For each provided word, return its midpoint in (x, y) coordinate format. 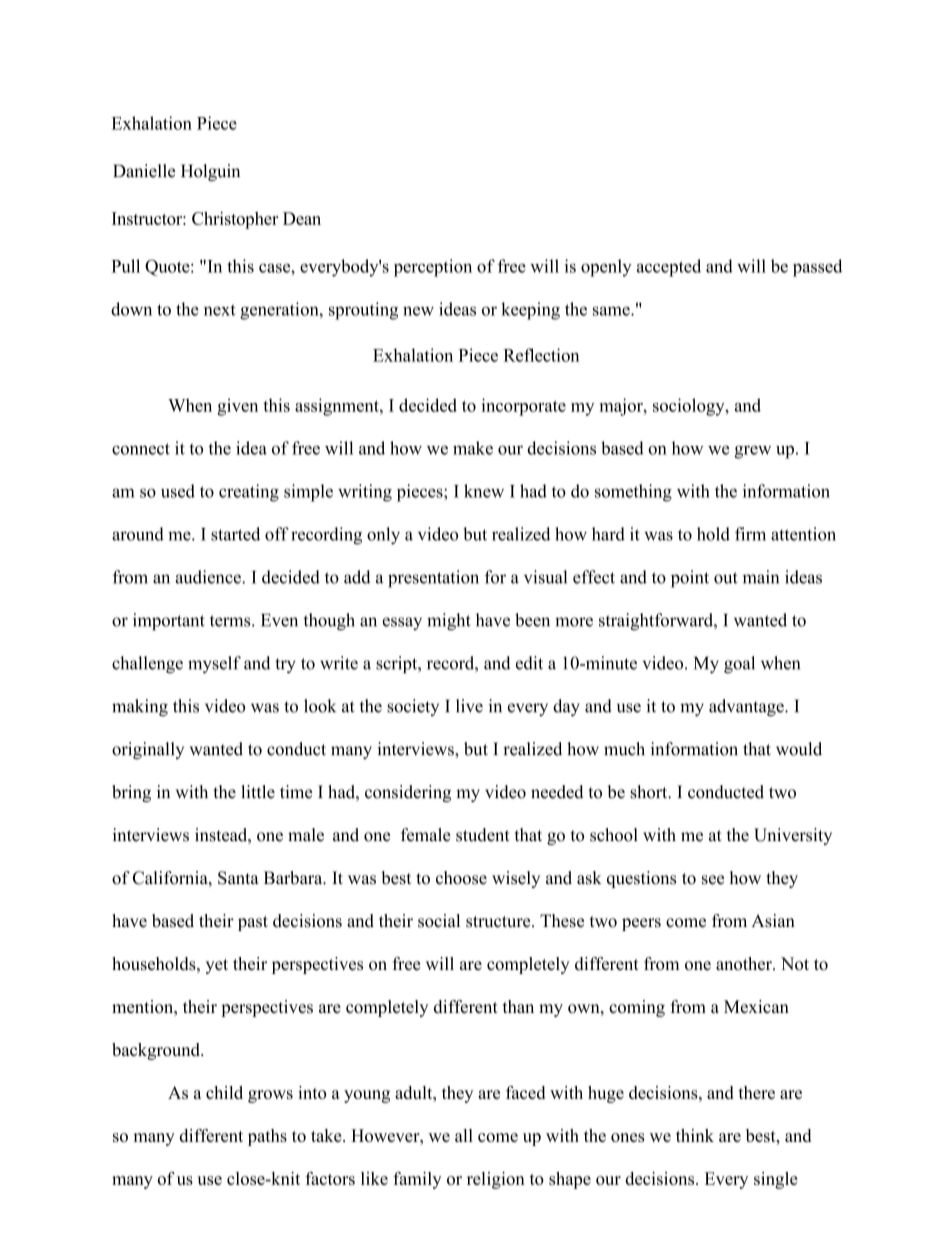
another (745, 964)
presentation (433, 579)
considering (408, 793)
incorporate (524, 407)
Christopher (235, 220)
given (237, 407)
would (799, 749)
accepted (669, 268)
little (258, 792)
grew (752, 452)
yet (216, 966)
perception (433, 268)
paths (267, 1137)
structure (499, 922)
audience (209, 577)
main (761, 577)
